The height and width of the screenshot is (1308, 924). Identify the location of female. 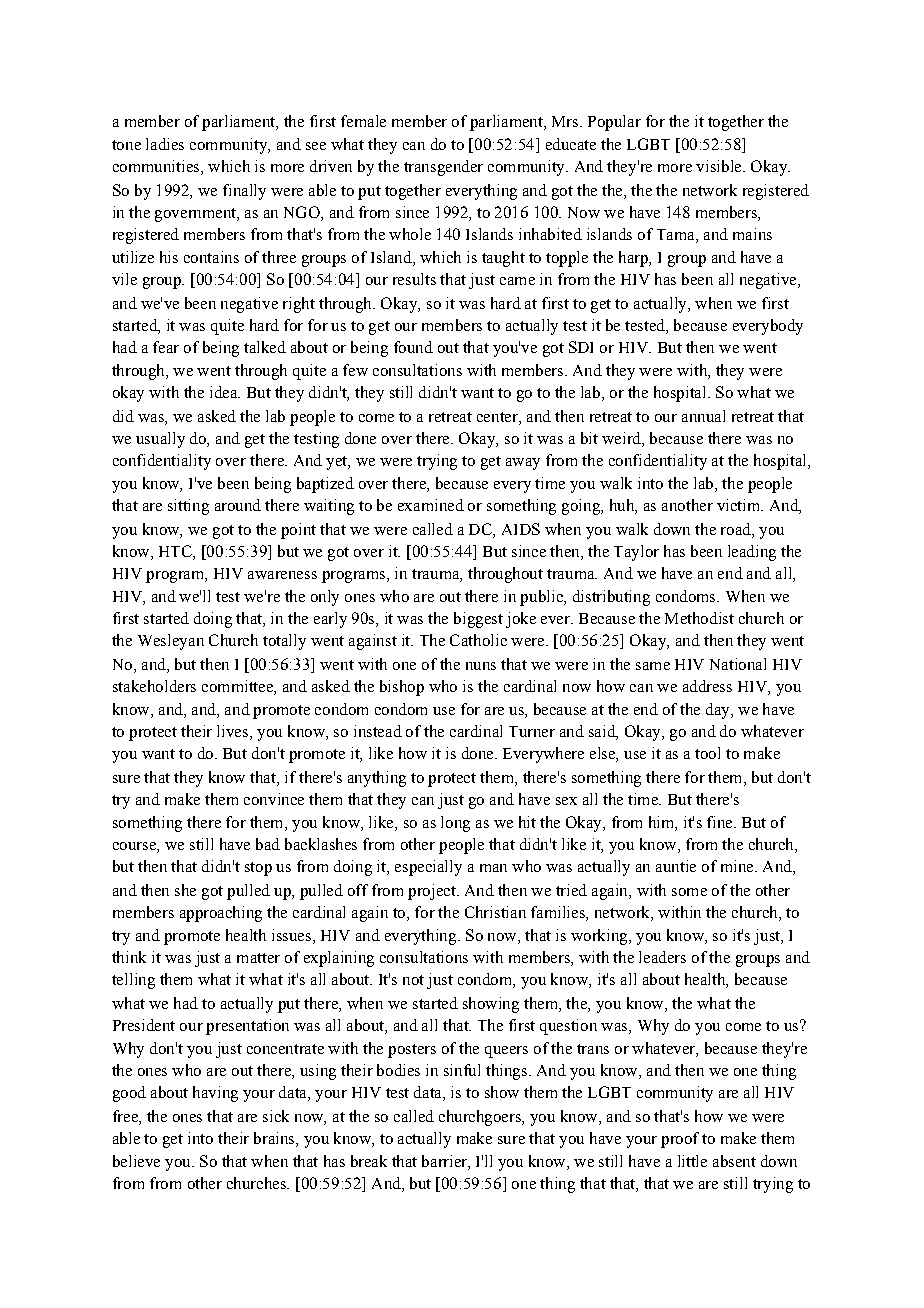
(363, 121).
